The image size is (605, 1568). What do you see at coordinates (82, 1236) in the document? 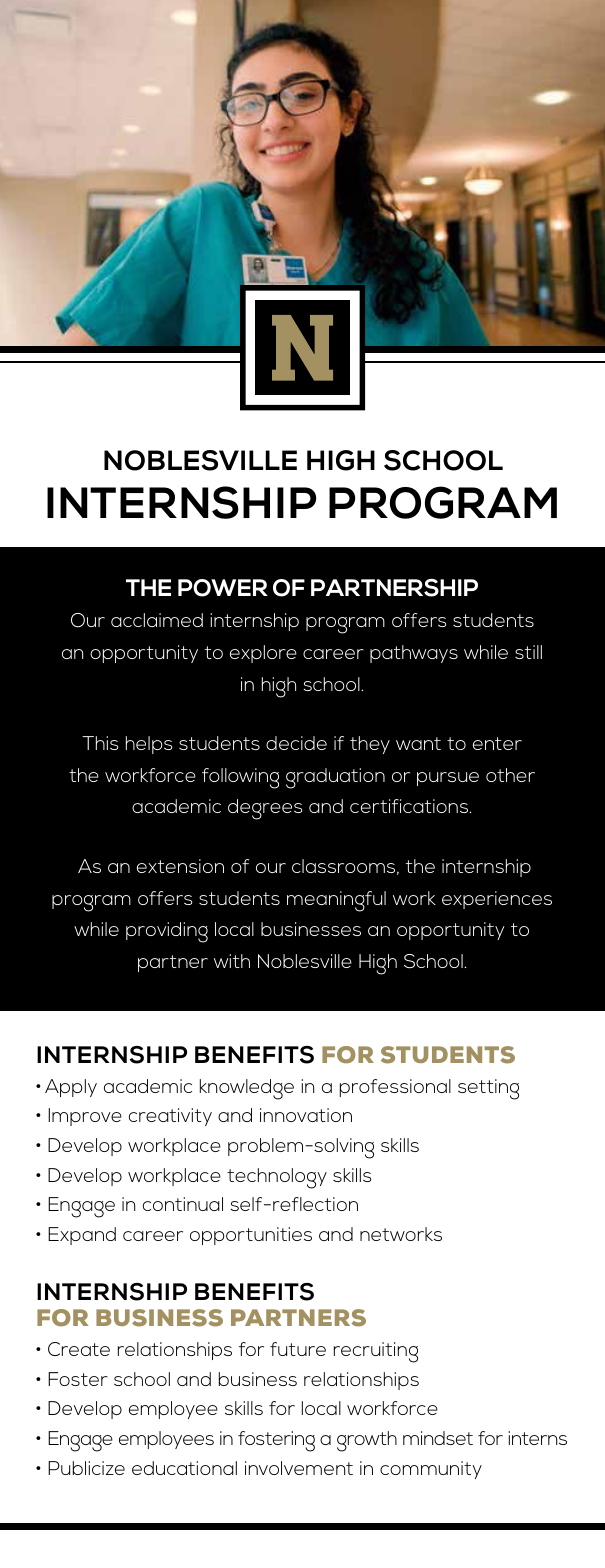
I see `Expand` at bounding box center [82, 1236].
